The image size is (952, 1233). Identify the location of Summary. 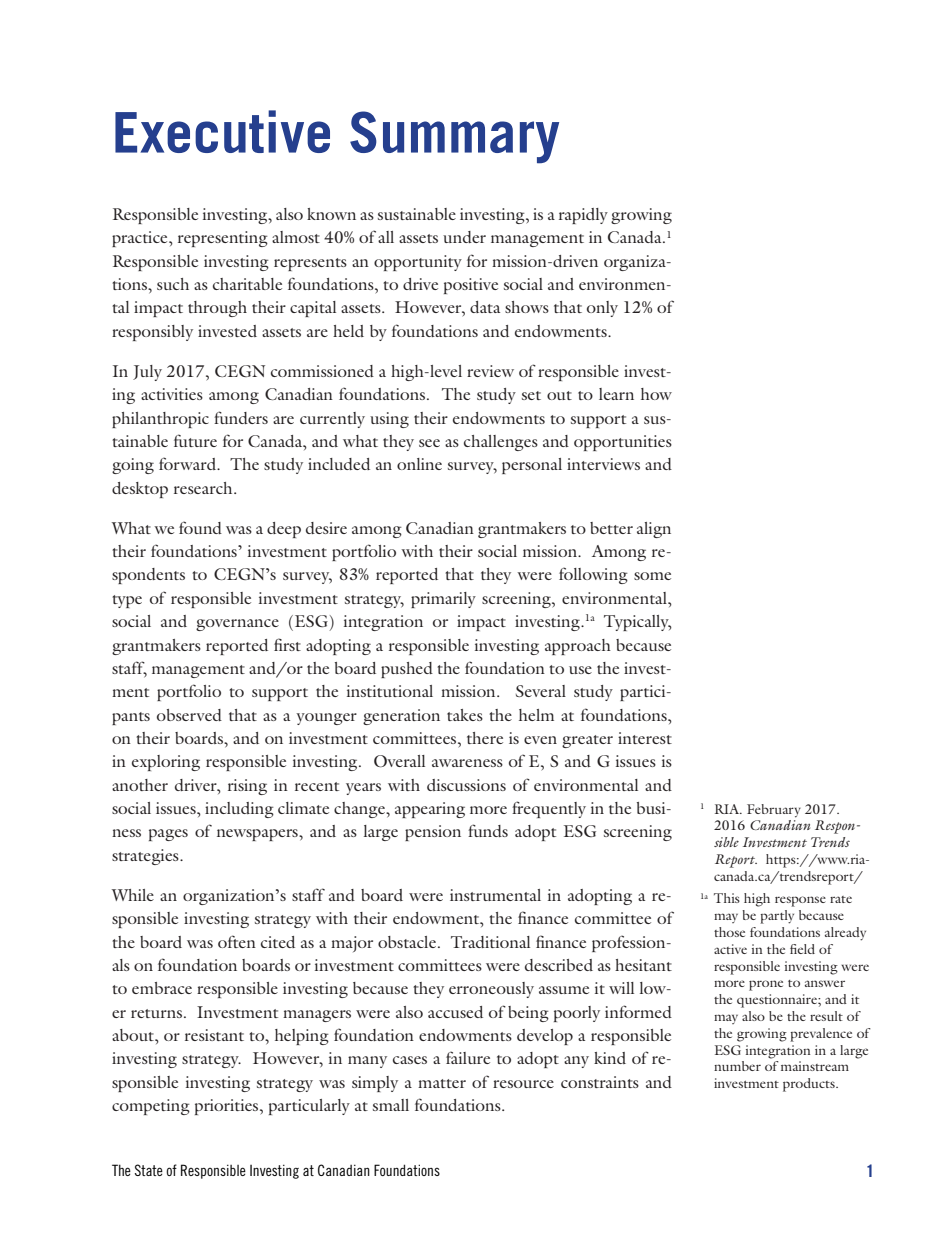
(454, 137).
